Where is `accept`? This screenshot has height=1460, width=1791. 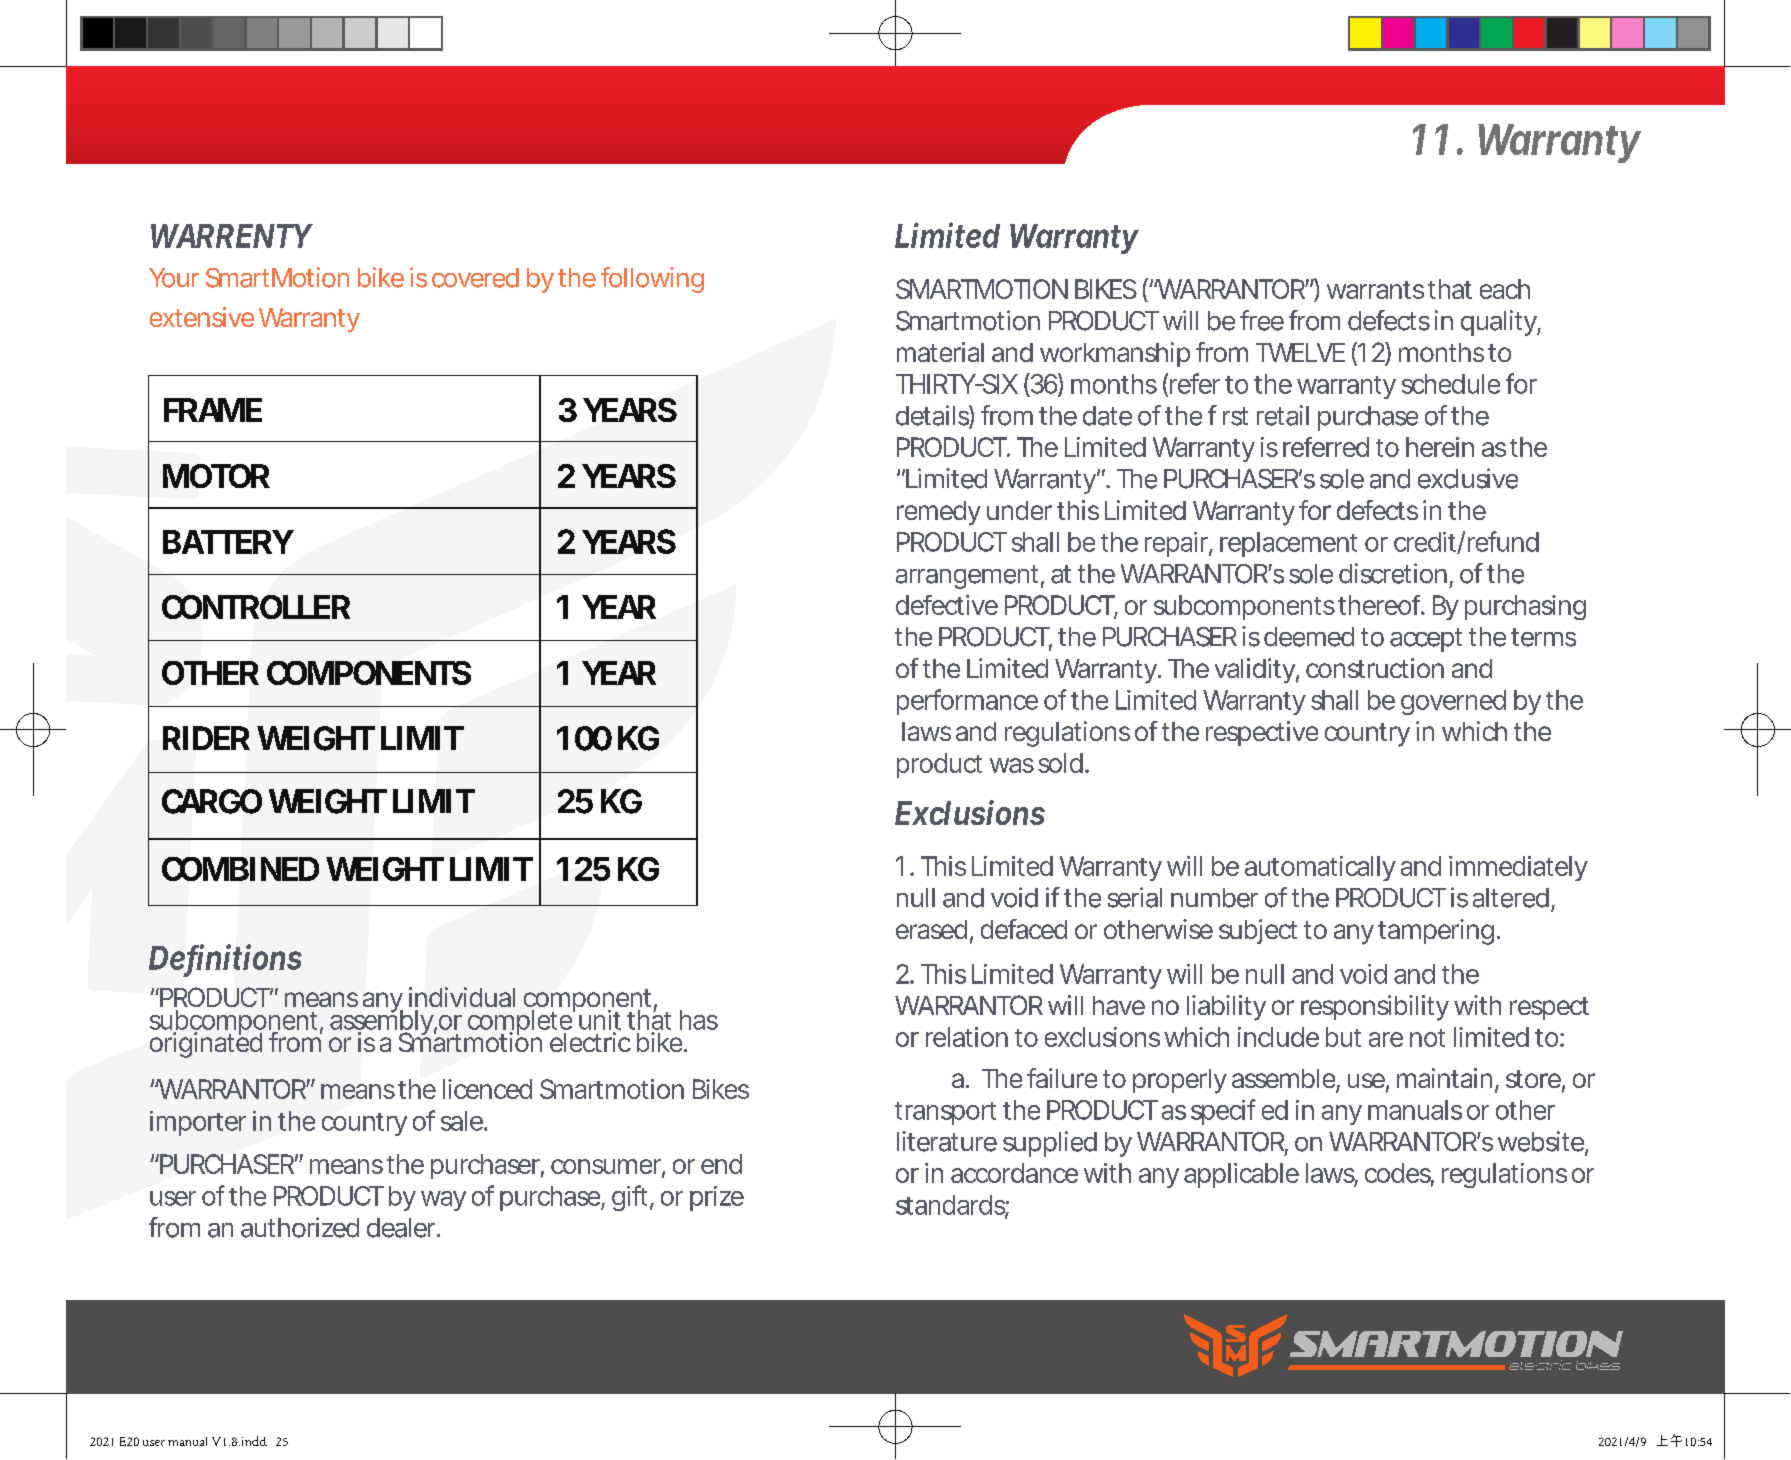 accept is located at coordinates (1426, 640).
